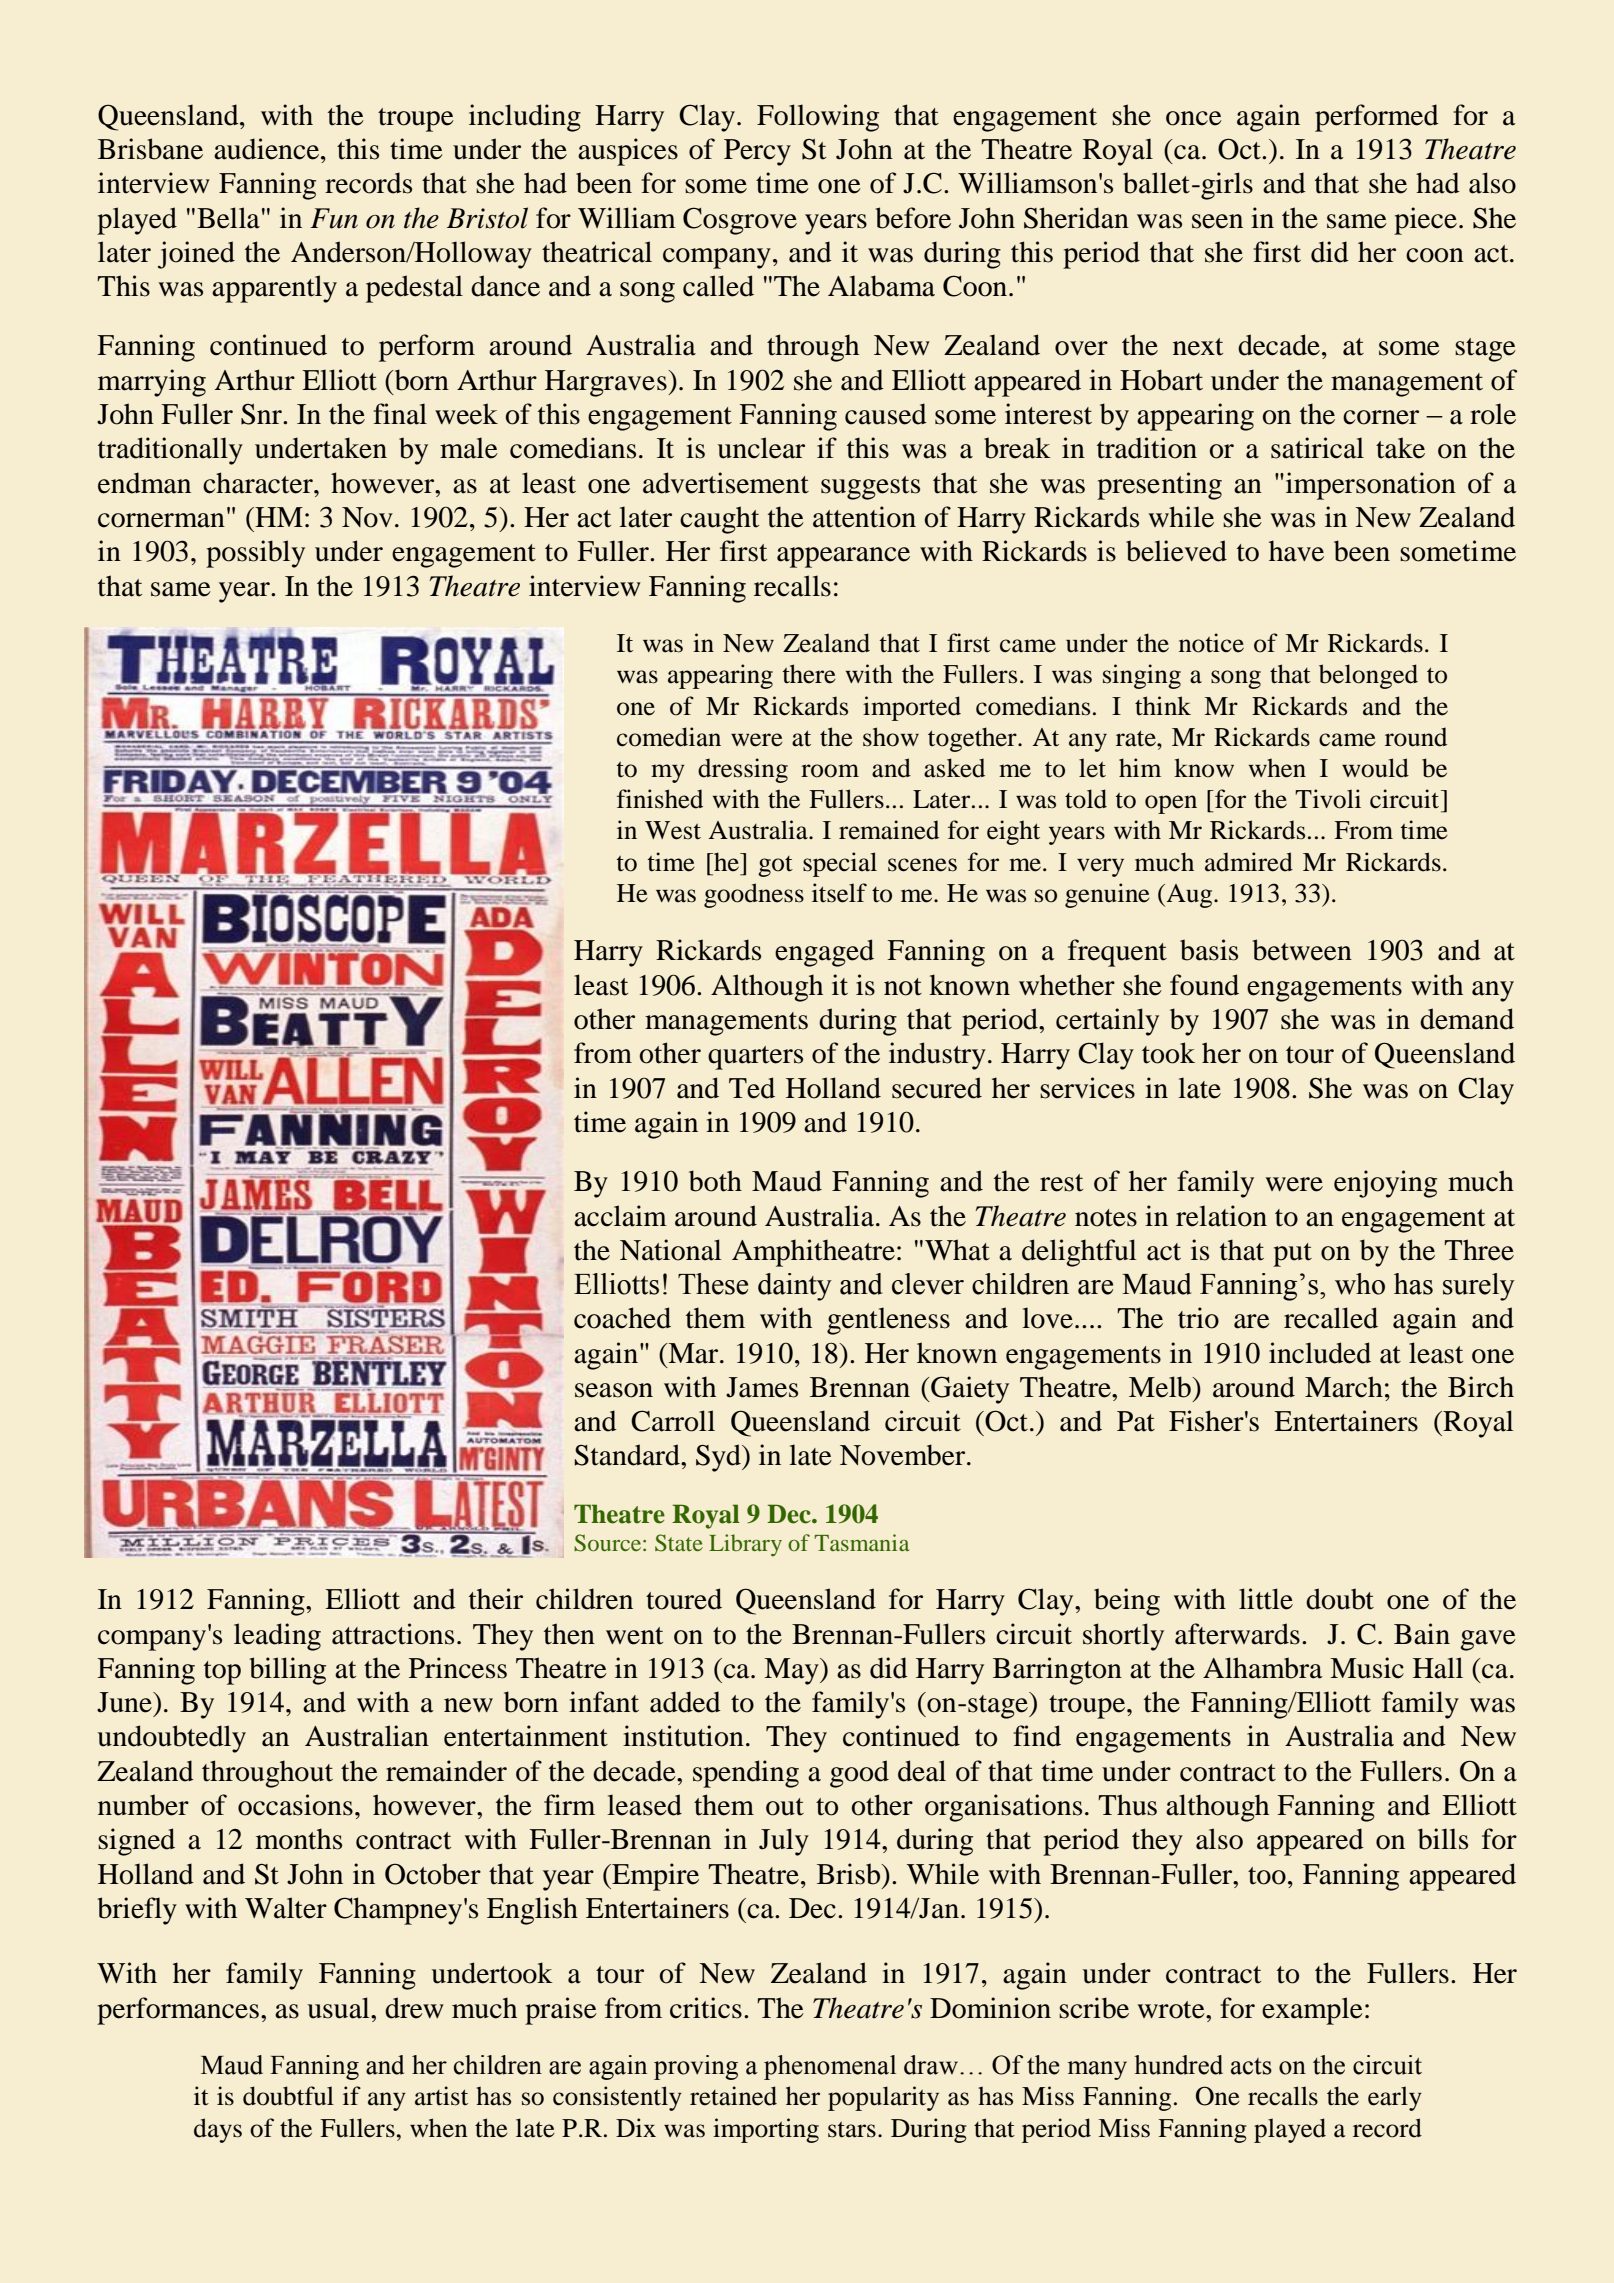 This screenshot has width=1614, height=2283. Describe the element at coordinates (1368, 676) in the screenshot. I see `belonged` at that location.
